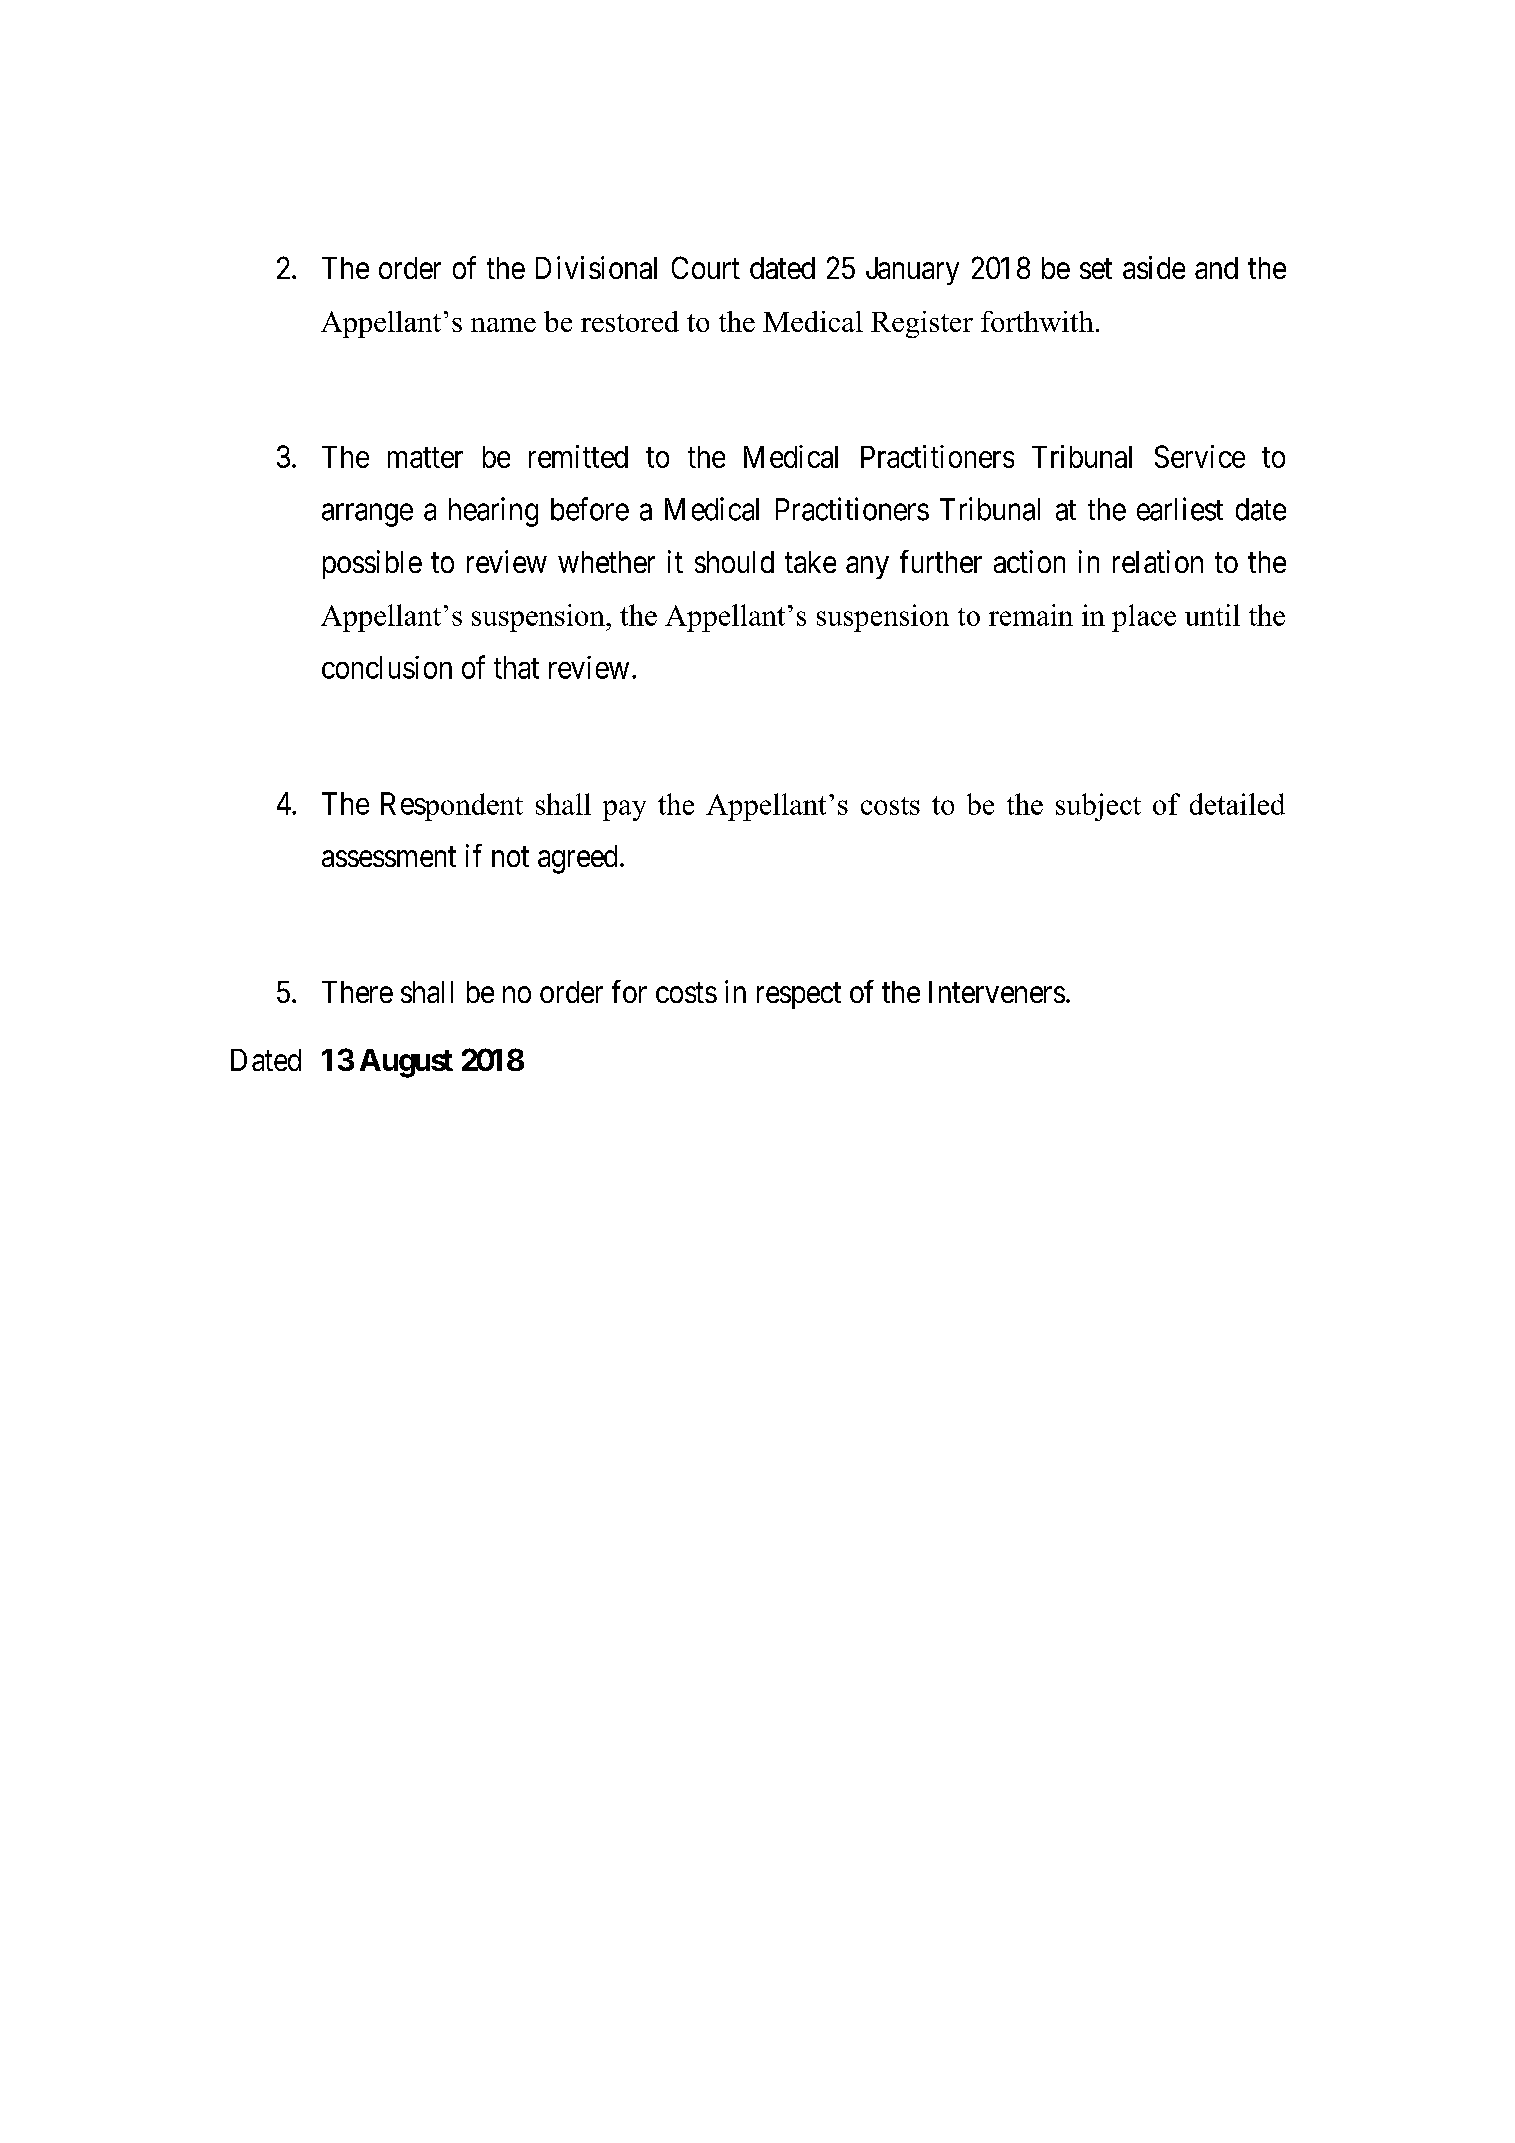  What do you see at coordinates (503, 325) in the screenshot?
I see `name` at bounding box center [503, 325].
